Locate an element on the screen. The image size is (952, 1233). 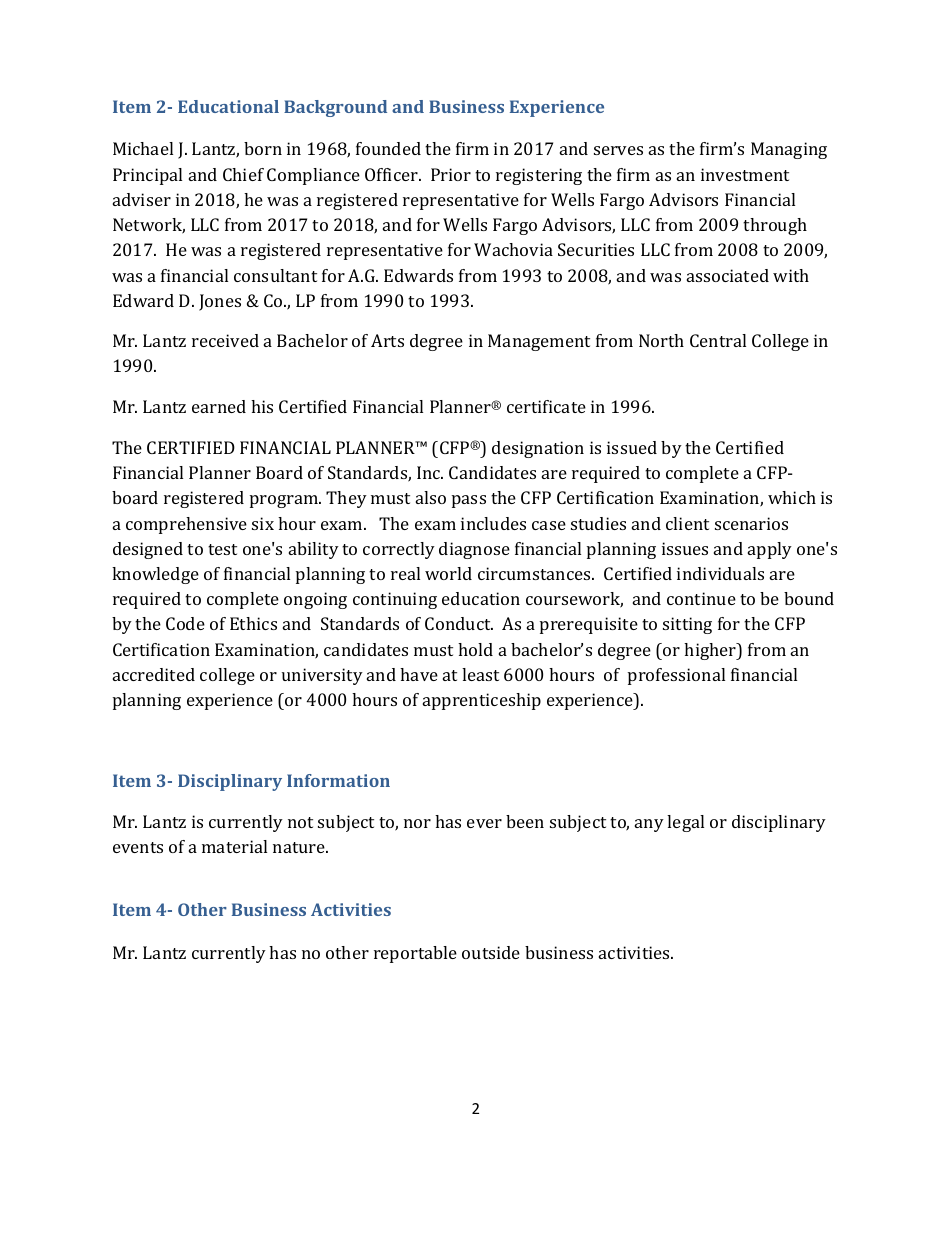
accredited is located at coordinates (154, 674).
